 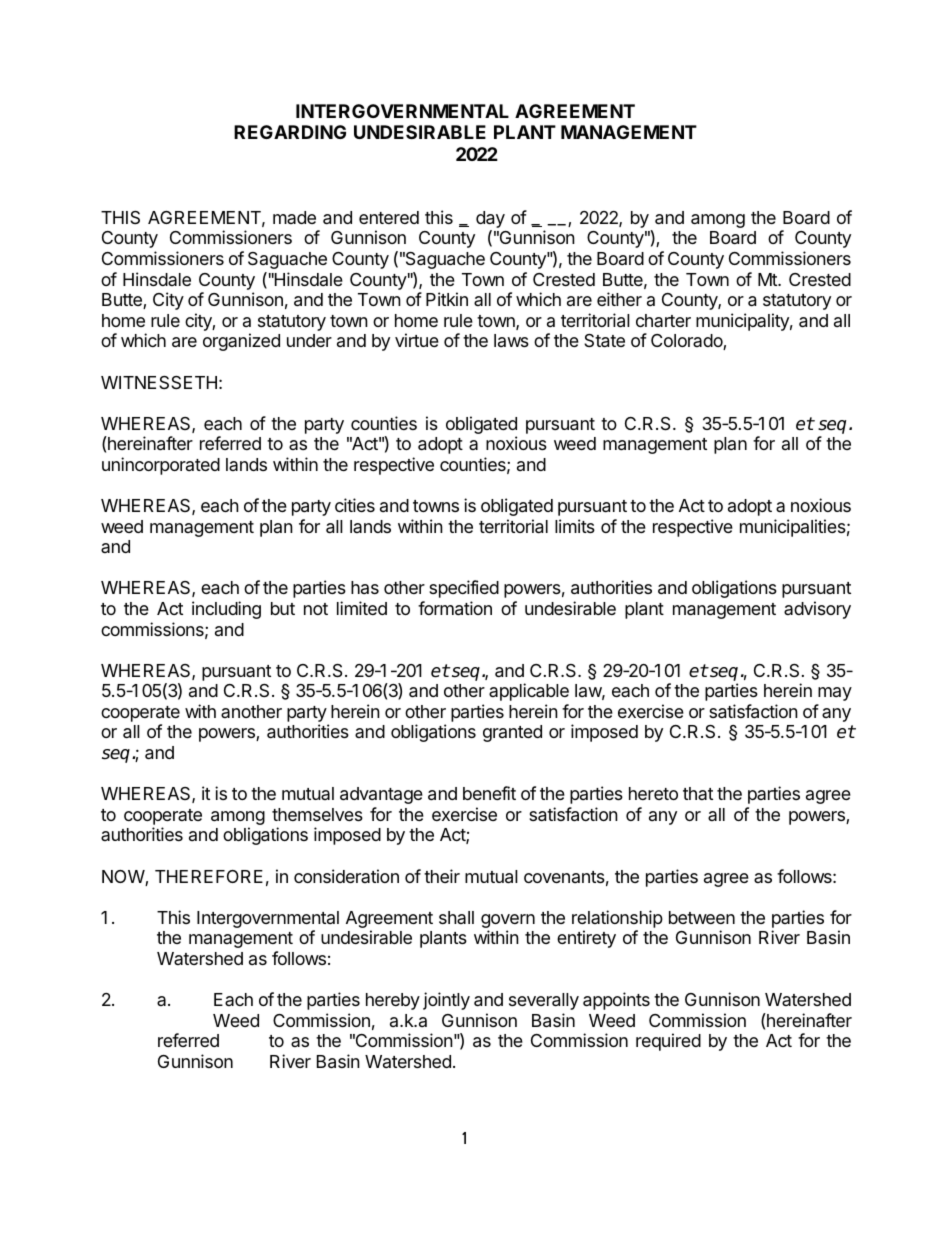 I want to click on severally, so click(x=544, y=1001).
